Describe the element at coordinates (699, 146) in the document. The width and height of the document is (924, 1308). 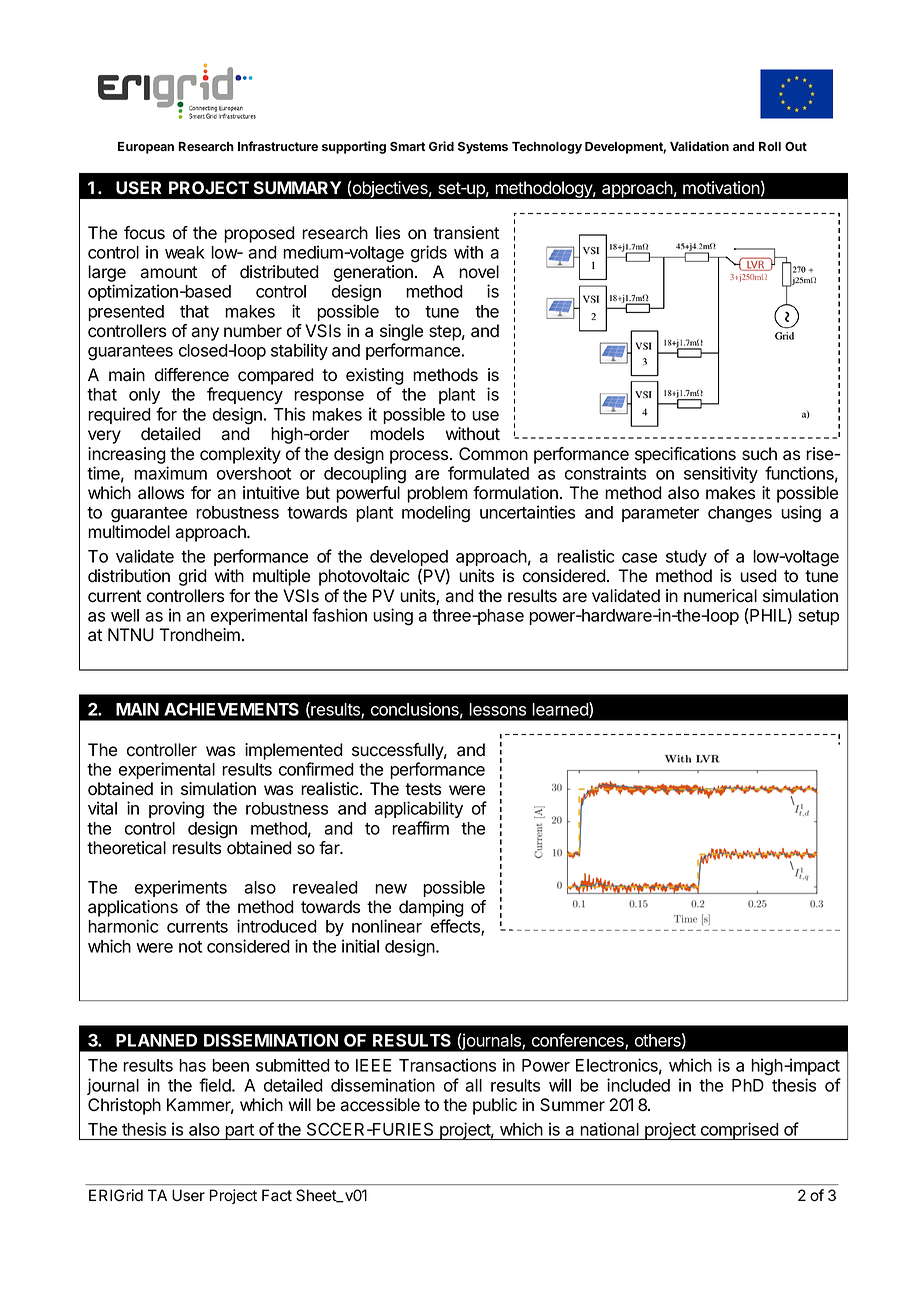
I see `Validation` at that location.
